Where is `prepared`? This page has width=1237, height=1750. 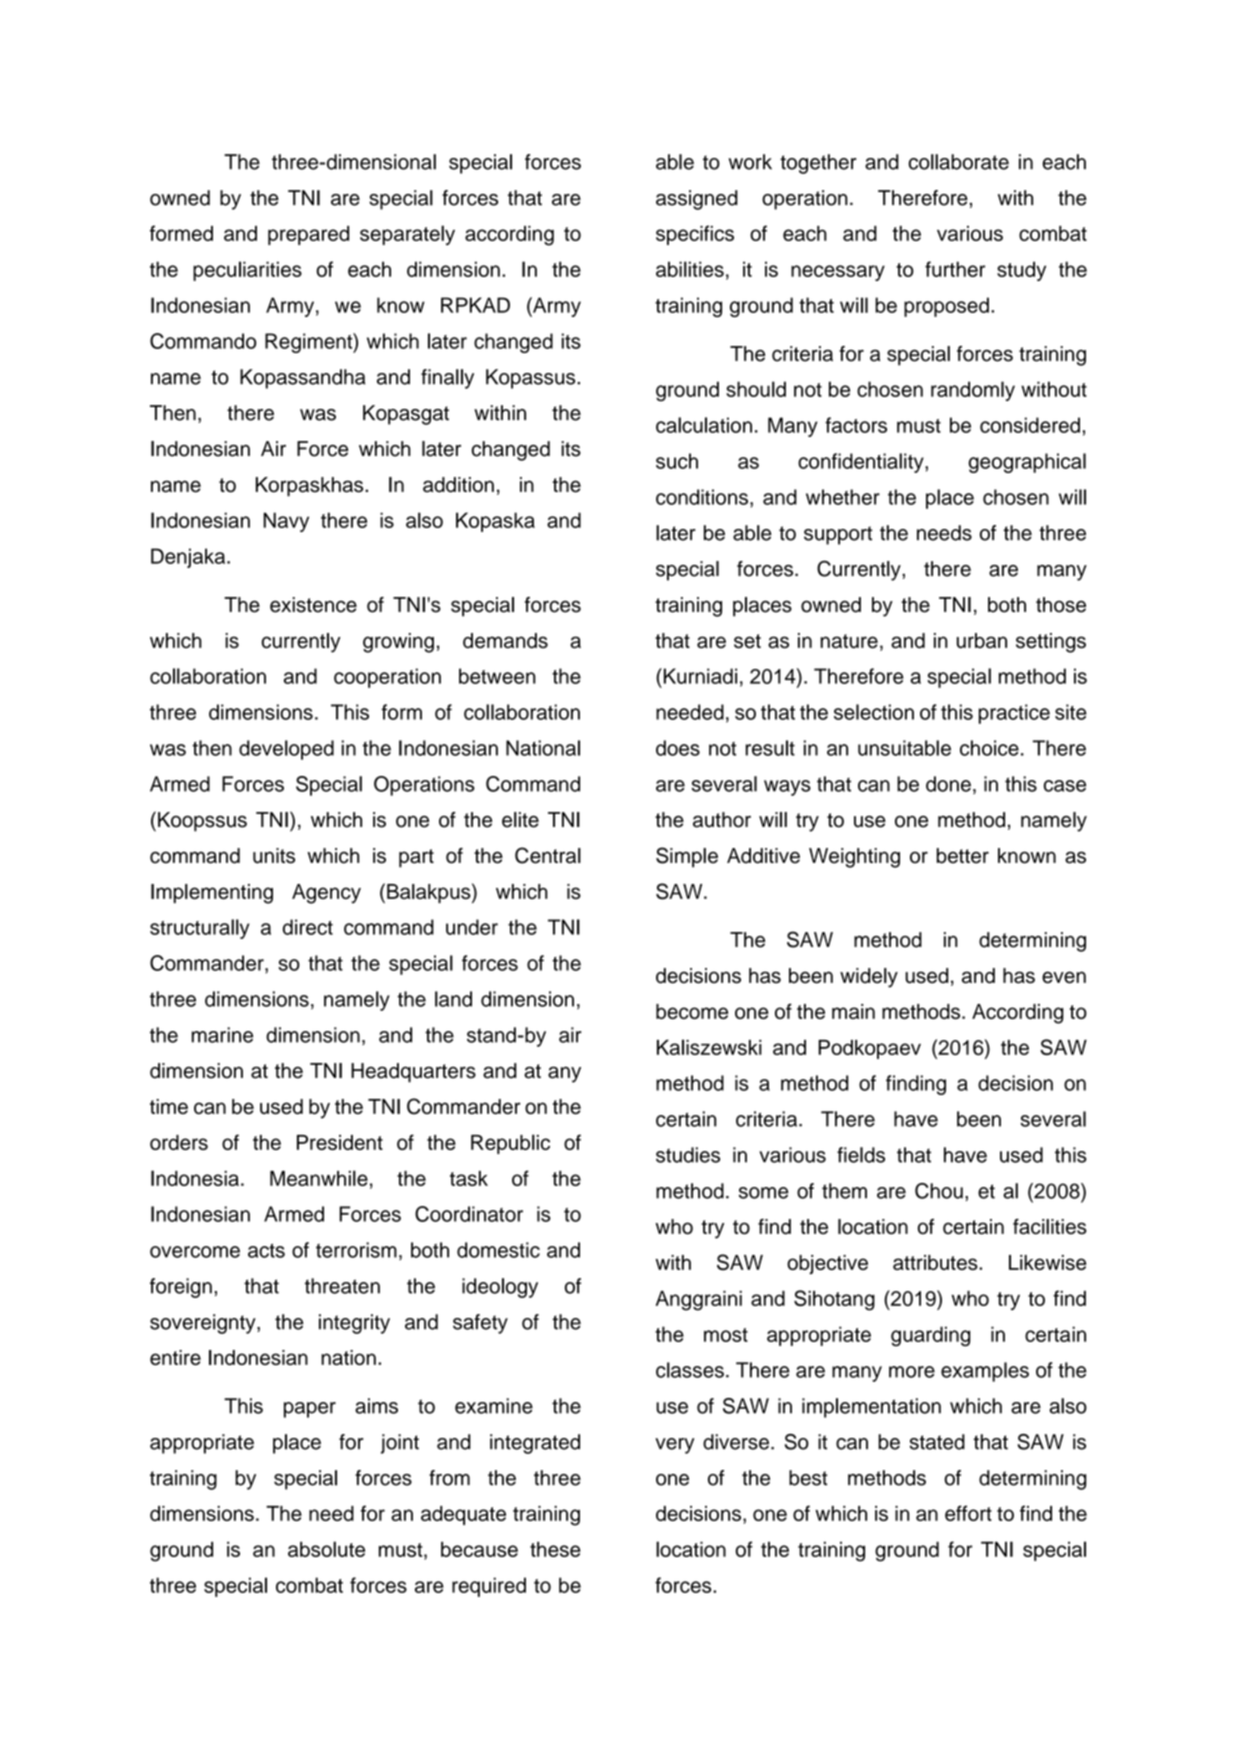 prepared is located at coordinates (308, 235).
